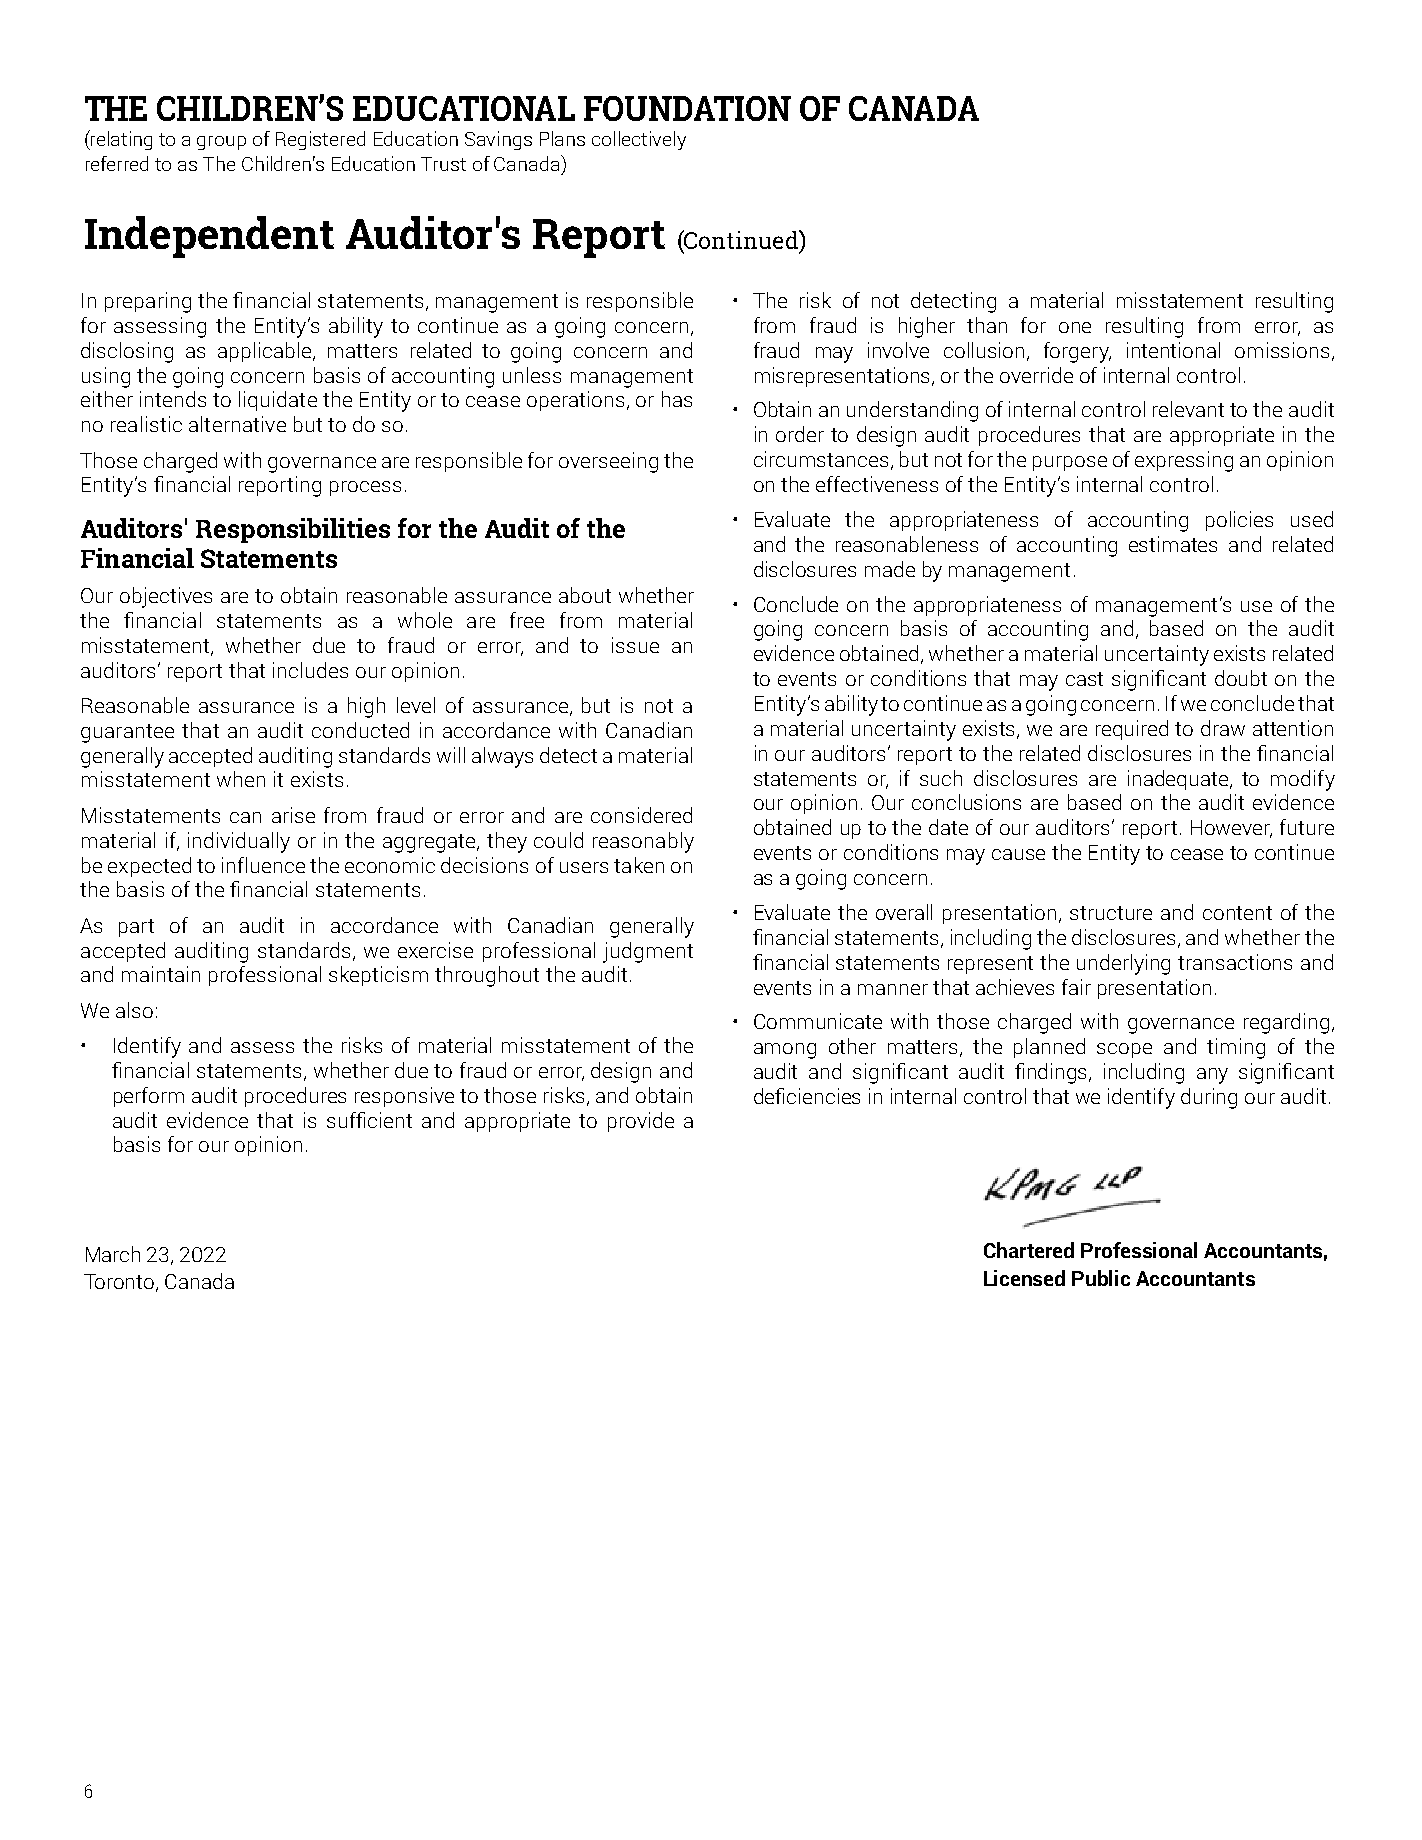 This image has height=1840, width=1422. What do you see at coordinates (677, 399) in the image?
I see `has` at bounding box center [677, 399].
